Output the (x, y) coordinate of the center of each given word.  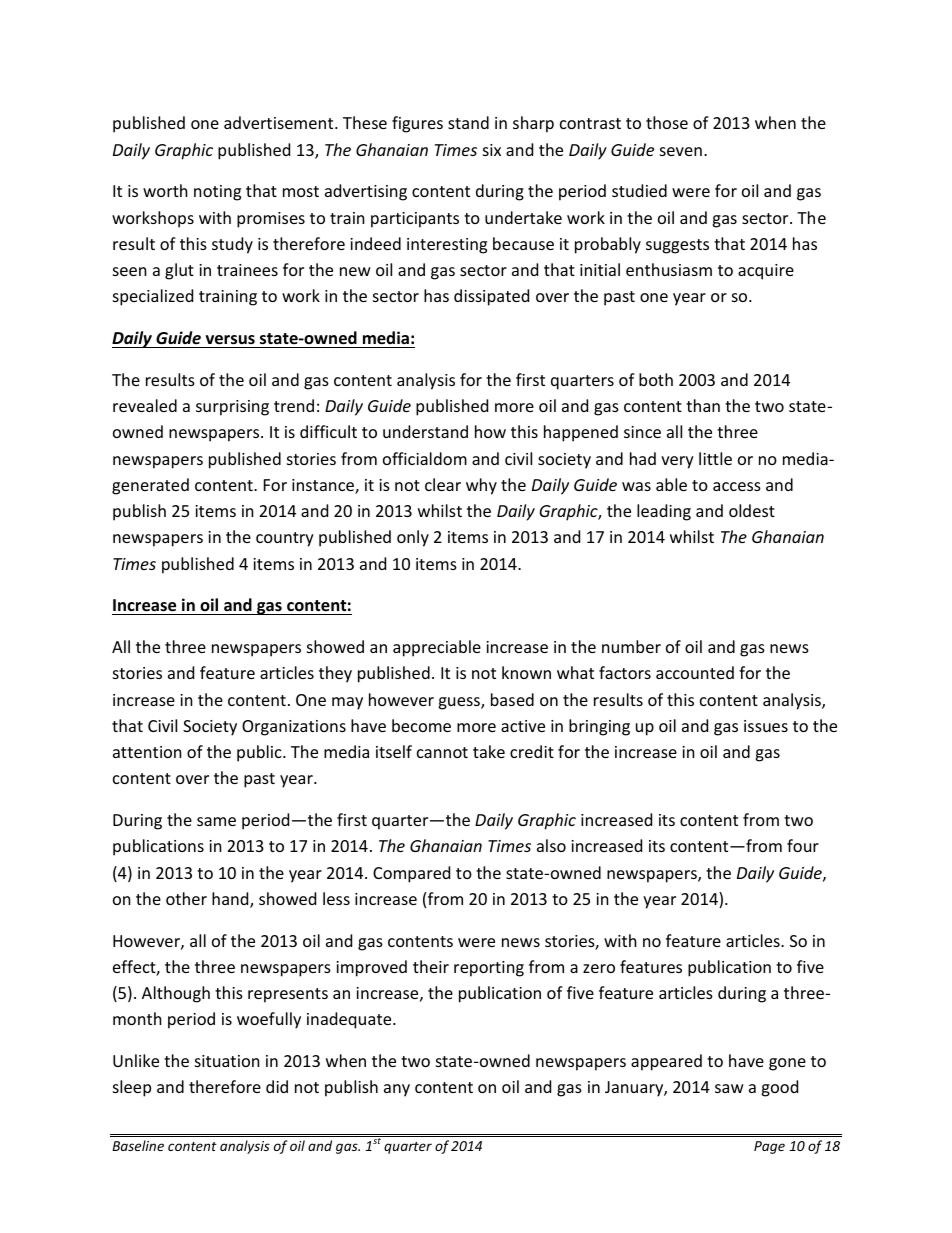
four (803, 845)
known (526, 672)
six (492, 150)
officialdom (425, 458)
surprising (232, 408)
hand (231, 900)
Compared (411, 874)
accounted (695, 672)
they (335, 674)
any (397, 1090)
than (703, 405)
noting (217, 193)
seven (681, 151)
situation (227, 1061)
